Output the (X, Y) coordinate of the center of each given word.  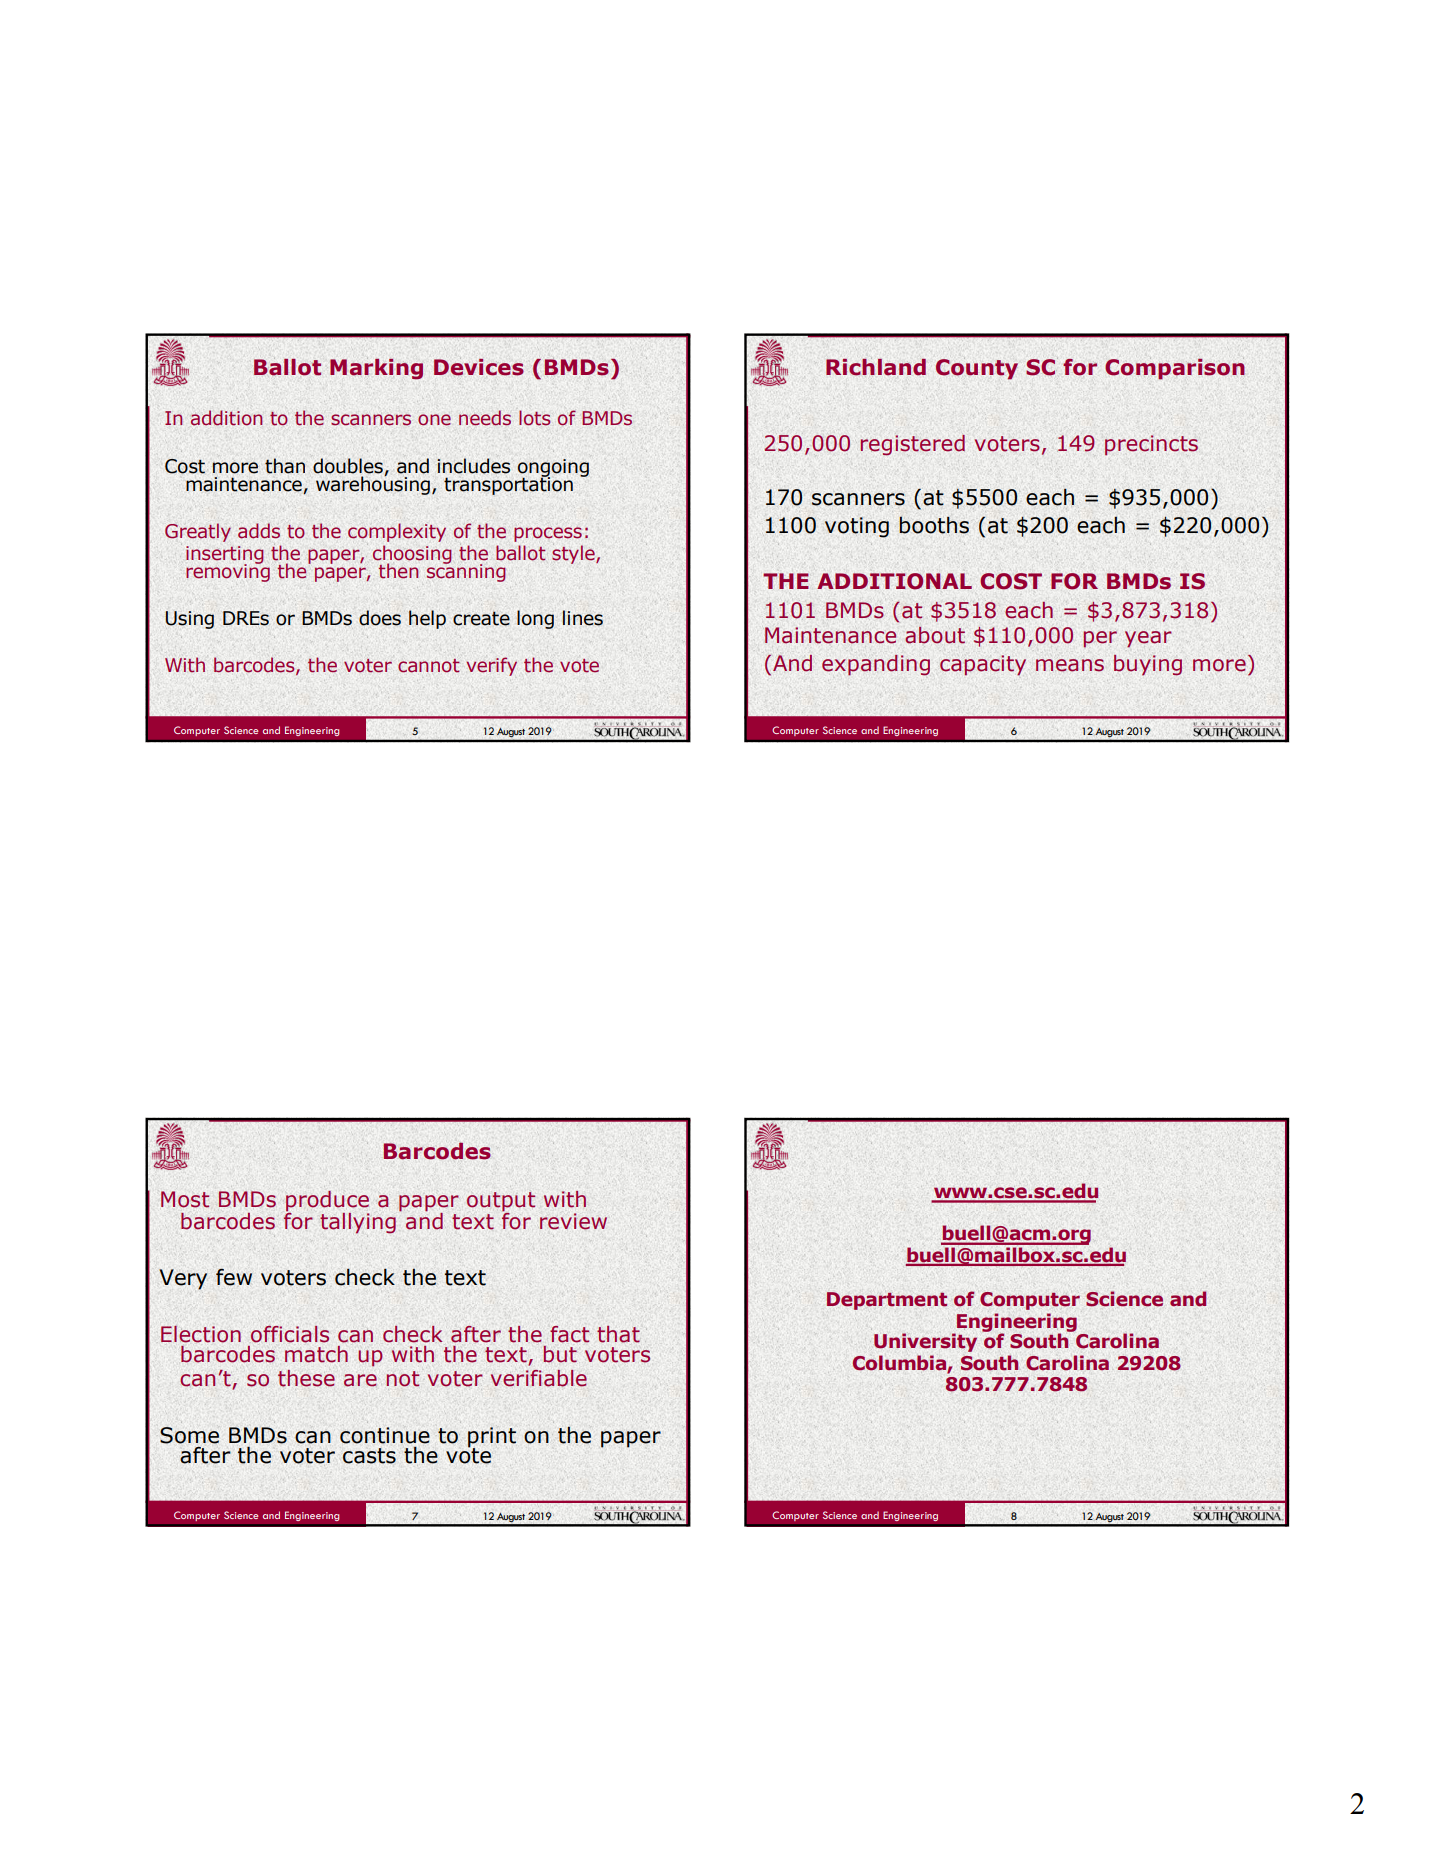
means (1070, 665)
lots (534, 418)
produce (327, 1202)
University (925, 1342)
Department (887, 1301)
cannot (429, 666)
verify (492, 666)
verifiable (539, 1378)
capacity (983, 665)
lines (582, 618)
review (573, 1221)
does (380, 618)
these (306, 1378)
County (977, 369)
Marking (376, 369)
